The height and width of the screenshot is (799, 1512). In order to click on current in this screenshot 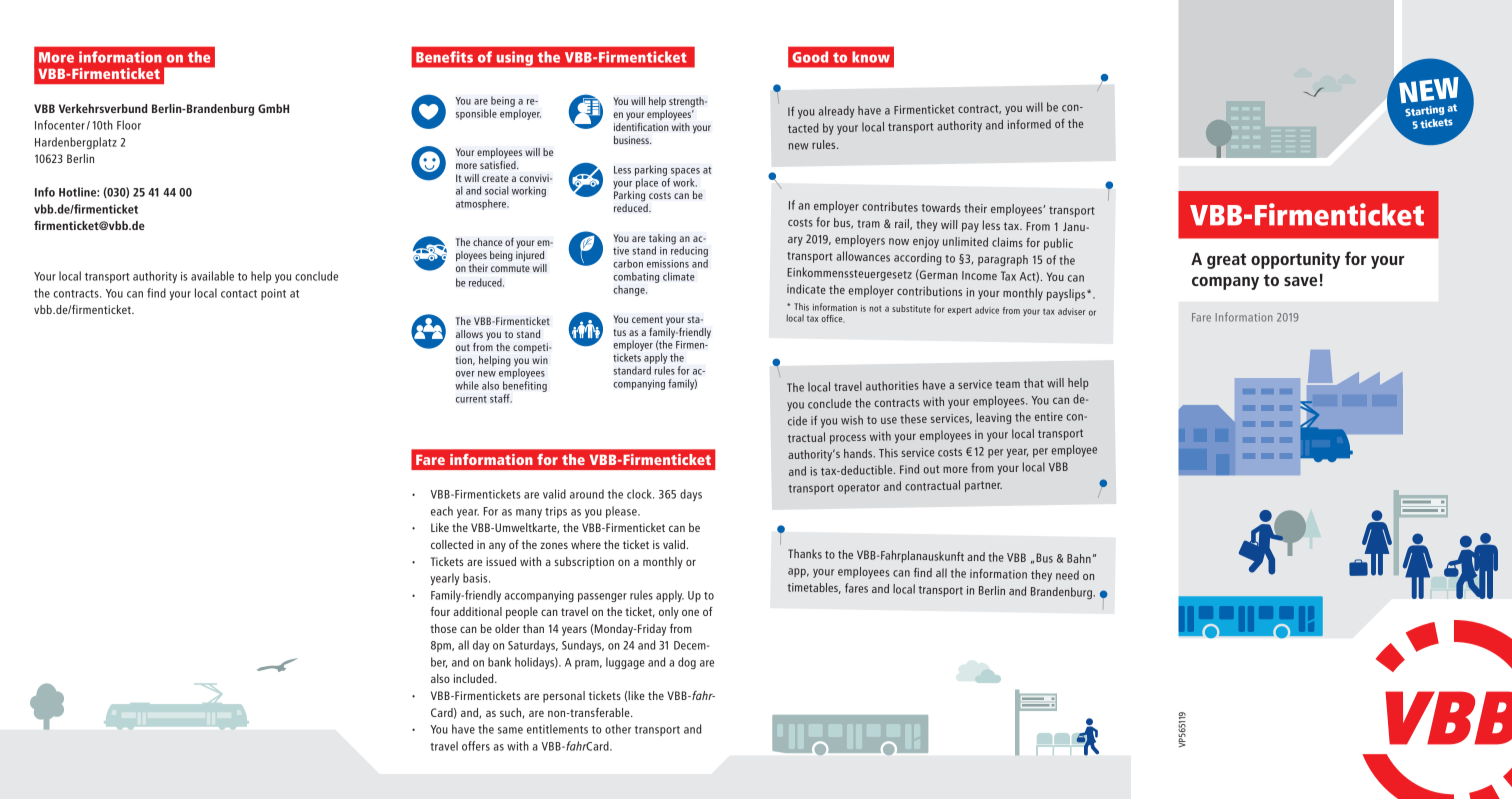, I will do `click(471, 399)`.
